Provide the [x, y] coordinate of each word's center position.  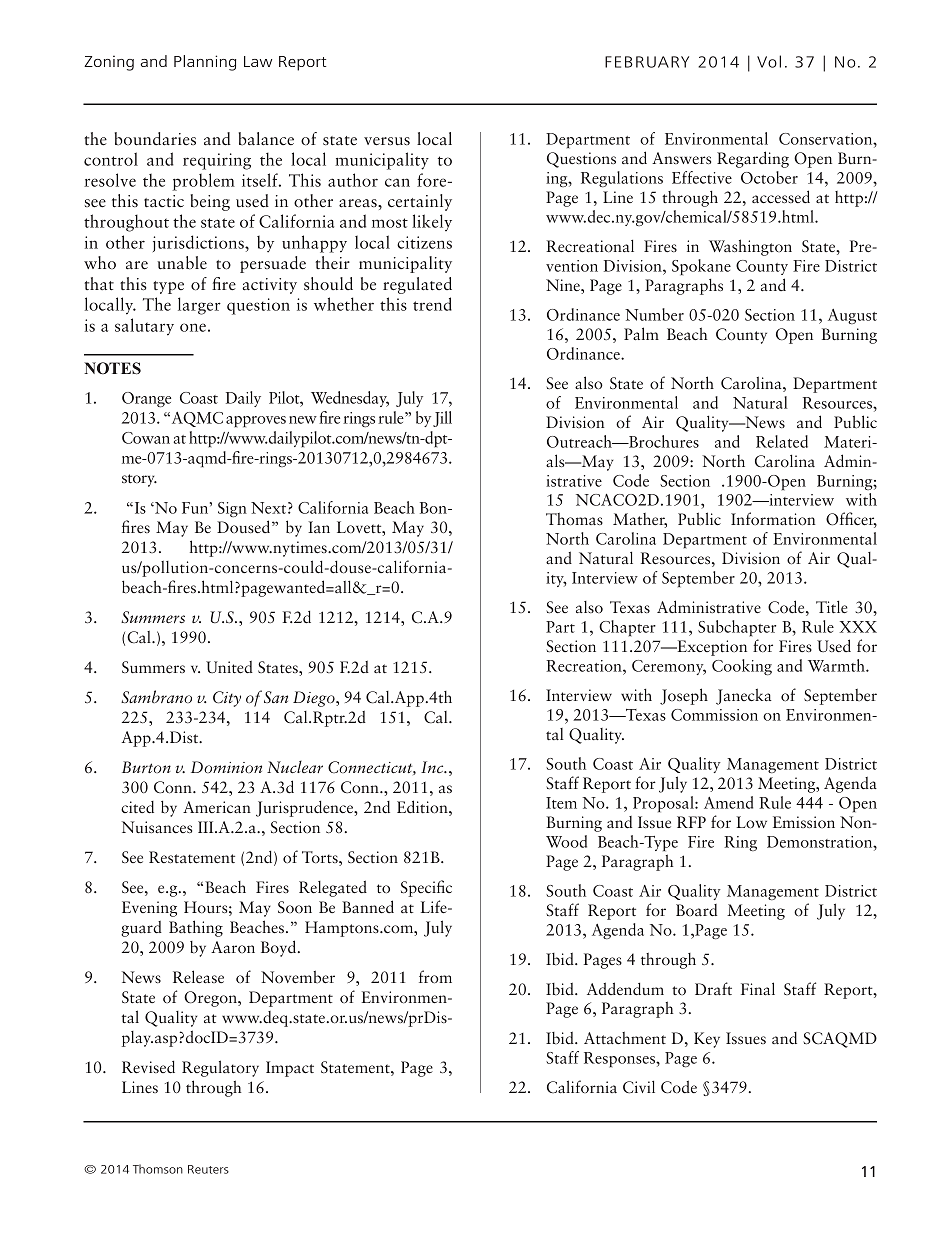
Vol [769, 61]
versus [387, 141]
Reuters [208, 1169]
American [217, 807]
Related [782, 441]
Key [707, 1040]
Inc [433, 767]
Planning [205, 63]
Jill [442, 419]
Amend [728, 802]
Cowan [146, 438]
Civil [639, 1087]
